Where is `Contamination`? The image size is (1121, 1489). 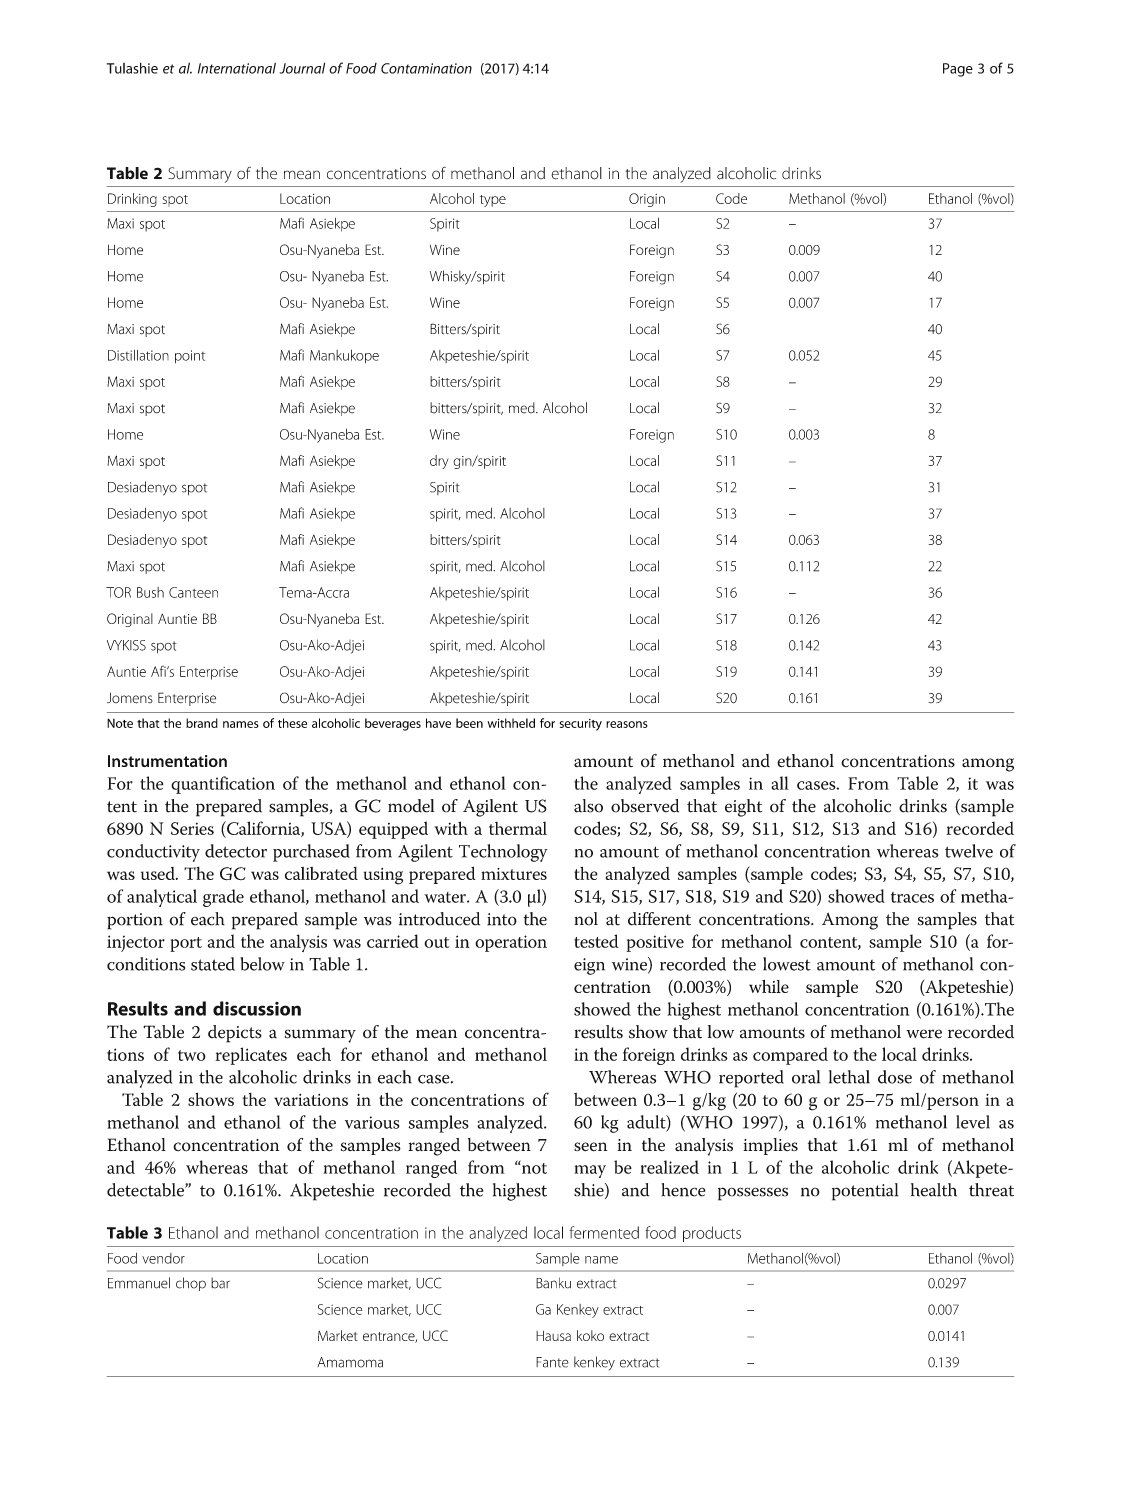 Contamination is located at coordinates (426, 68).
